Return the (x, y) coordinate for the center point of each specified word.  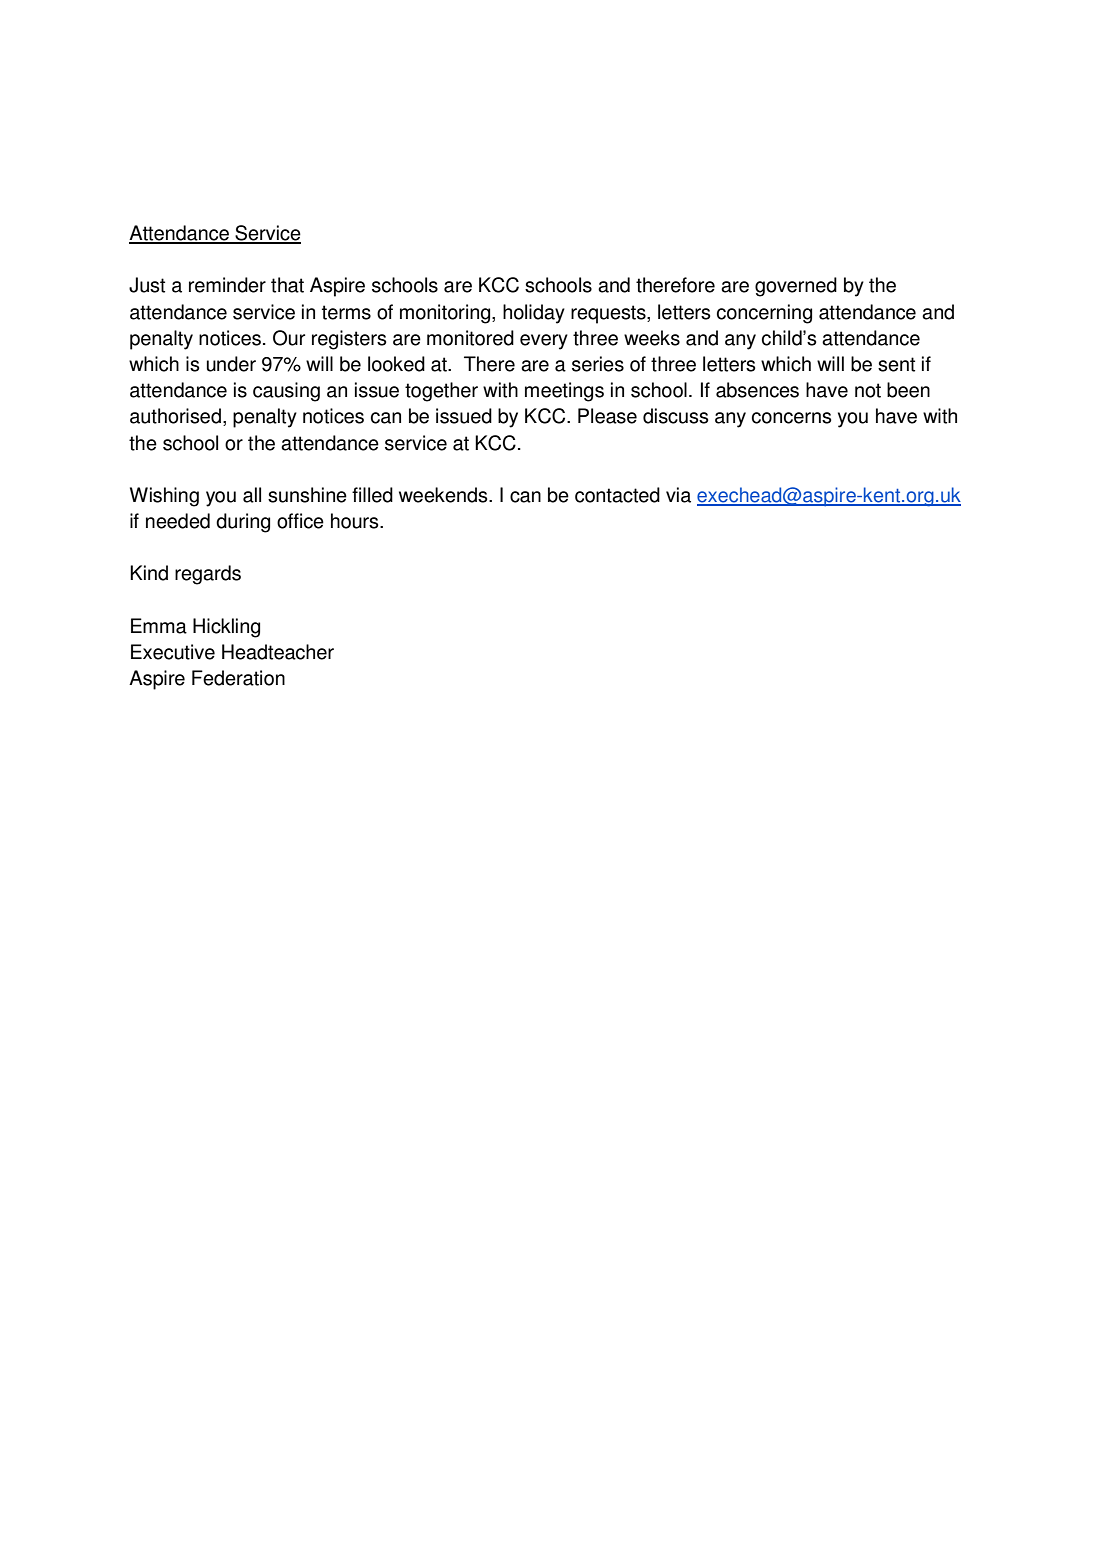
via (678, 495)
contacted (617, 495)
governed (796, 287)
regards (208, 575)
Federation (238, 678)
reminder (227, 285)
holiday (534, 314)
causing (286, 392)
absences (757, 390)
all (252, 495)
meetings (564, 392)
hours (356, 521)
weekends (444, 495)
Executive (173, 652)
